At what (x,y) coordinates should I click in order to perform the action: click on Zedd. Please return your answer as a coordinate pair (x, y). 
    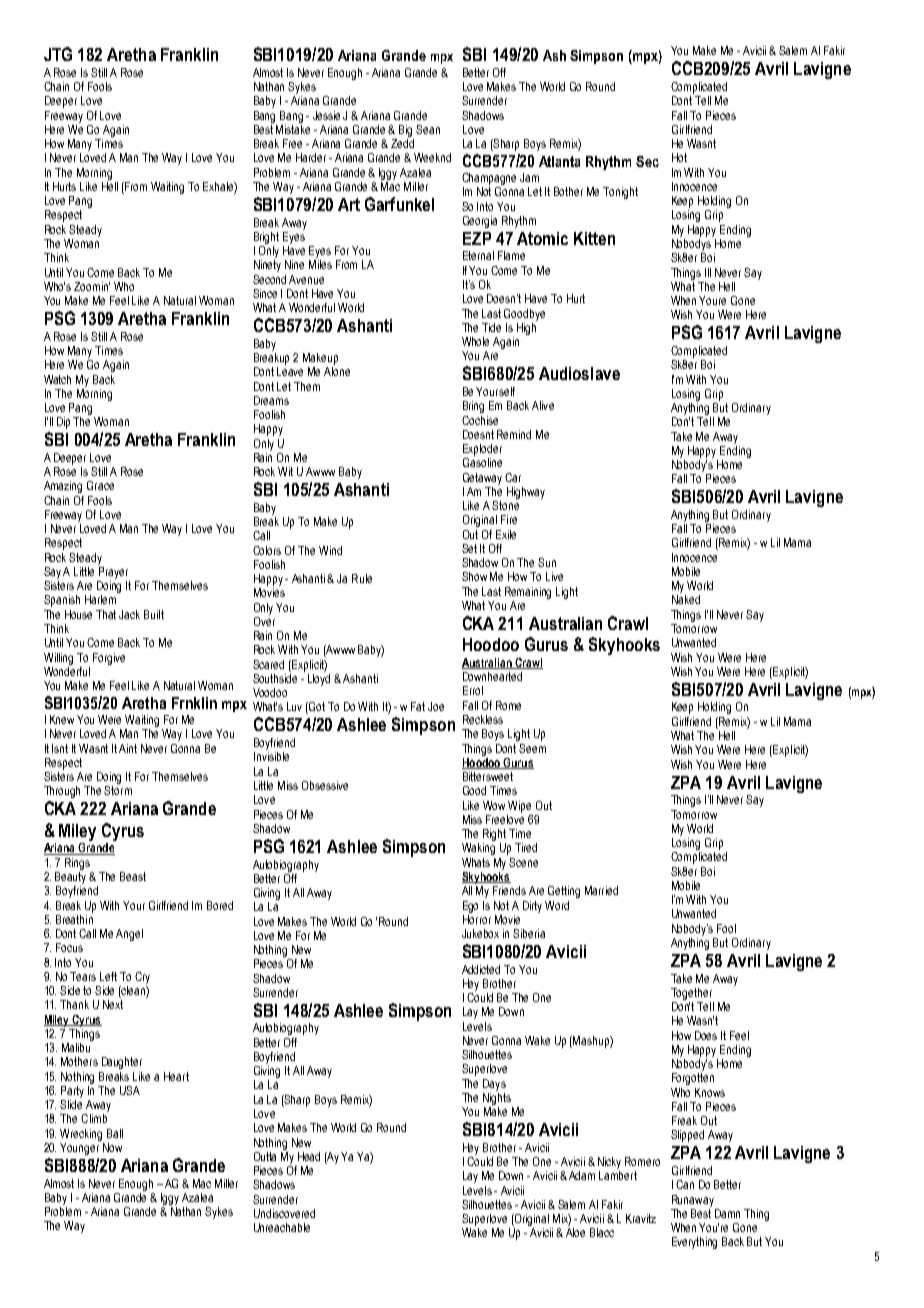
    Looking at the image, I should click on (402, 143).
